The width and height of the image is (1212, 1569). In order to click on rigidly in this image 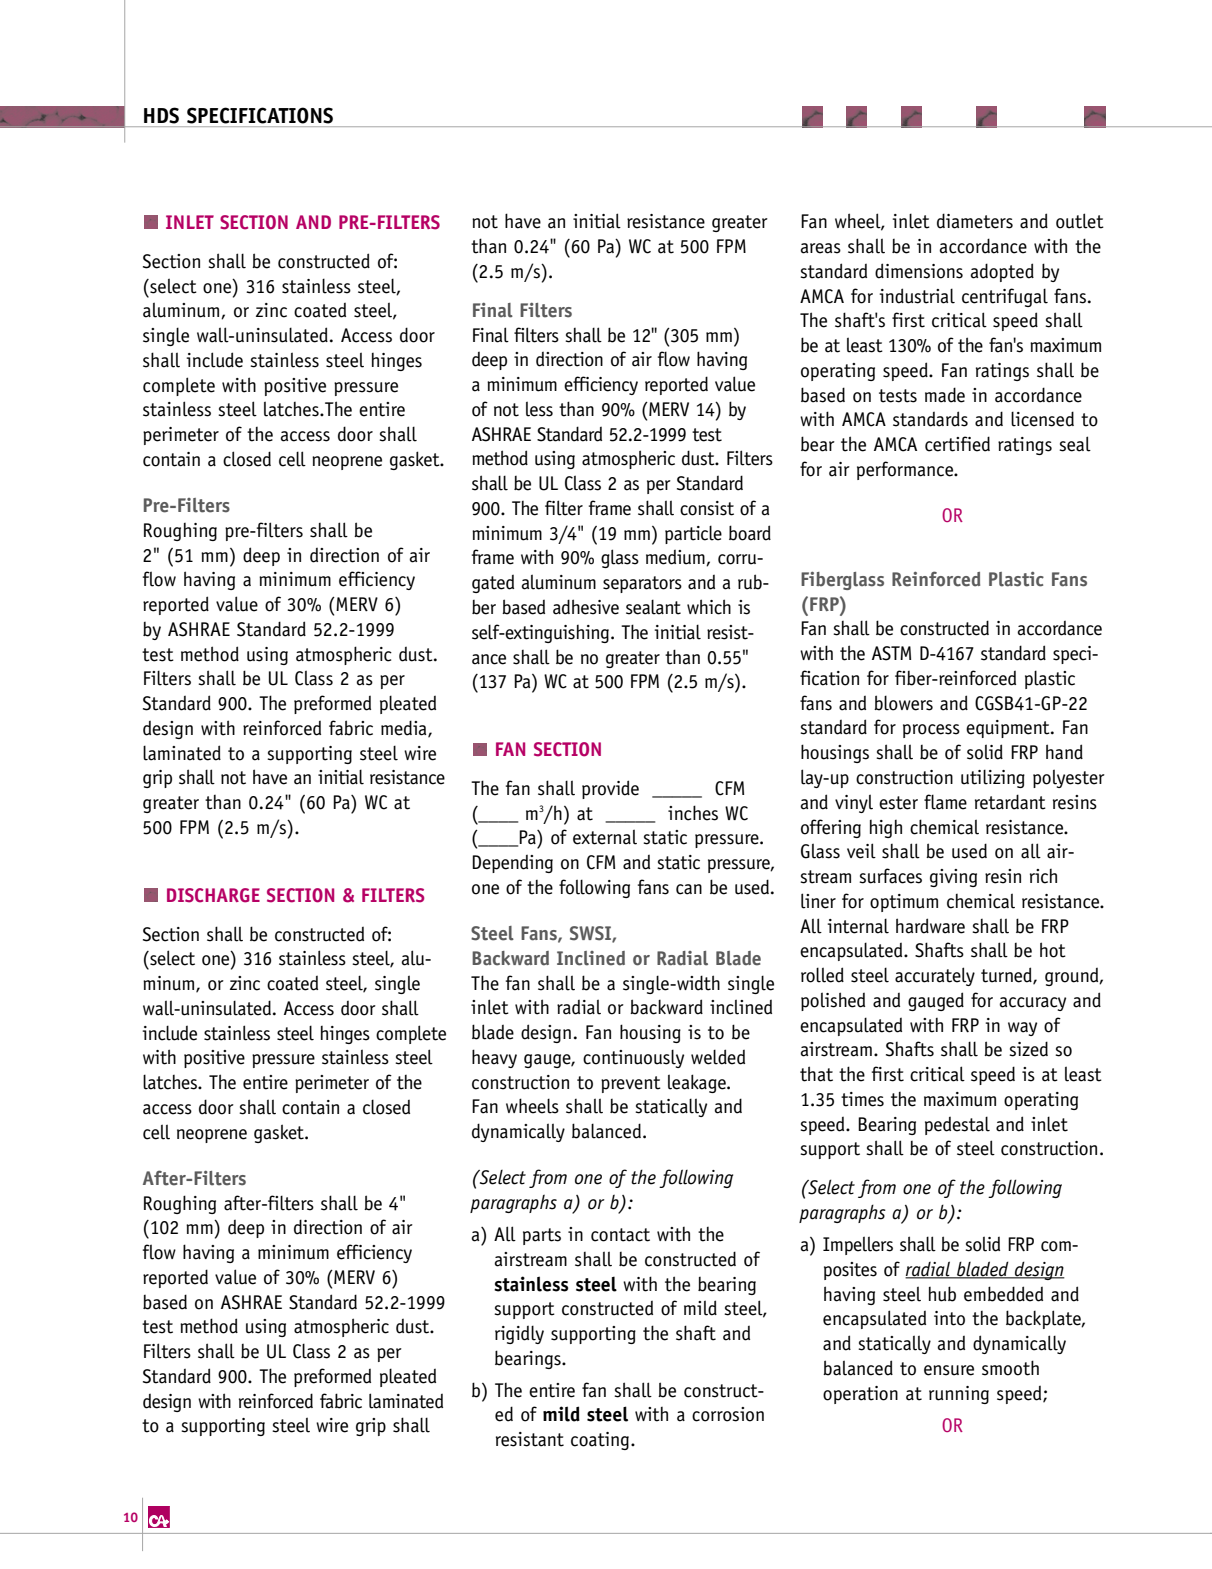, I will do `click(519, 1334)`.
